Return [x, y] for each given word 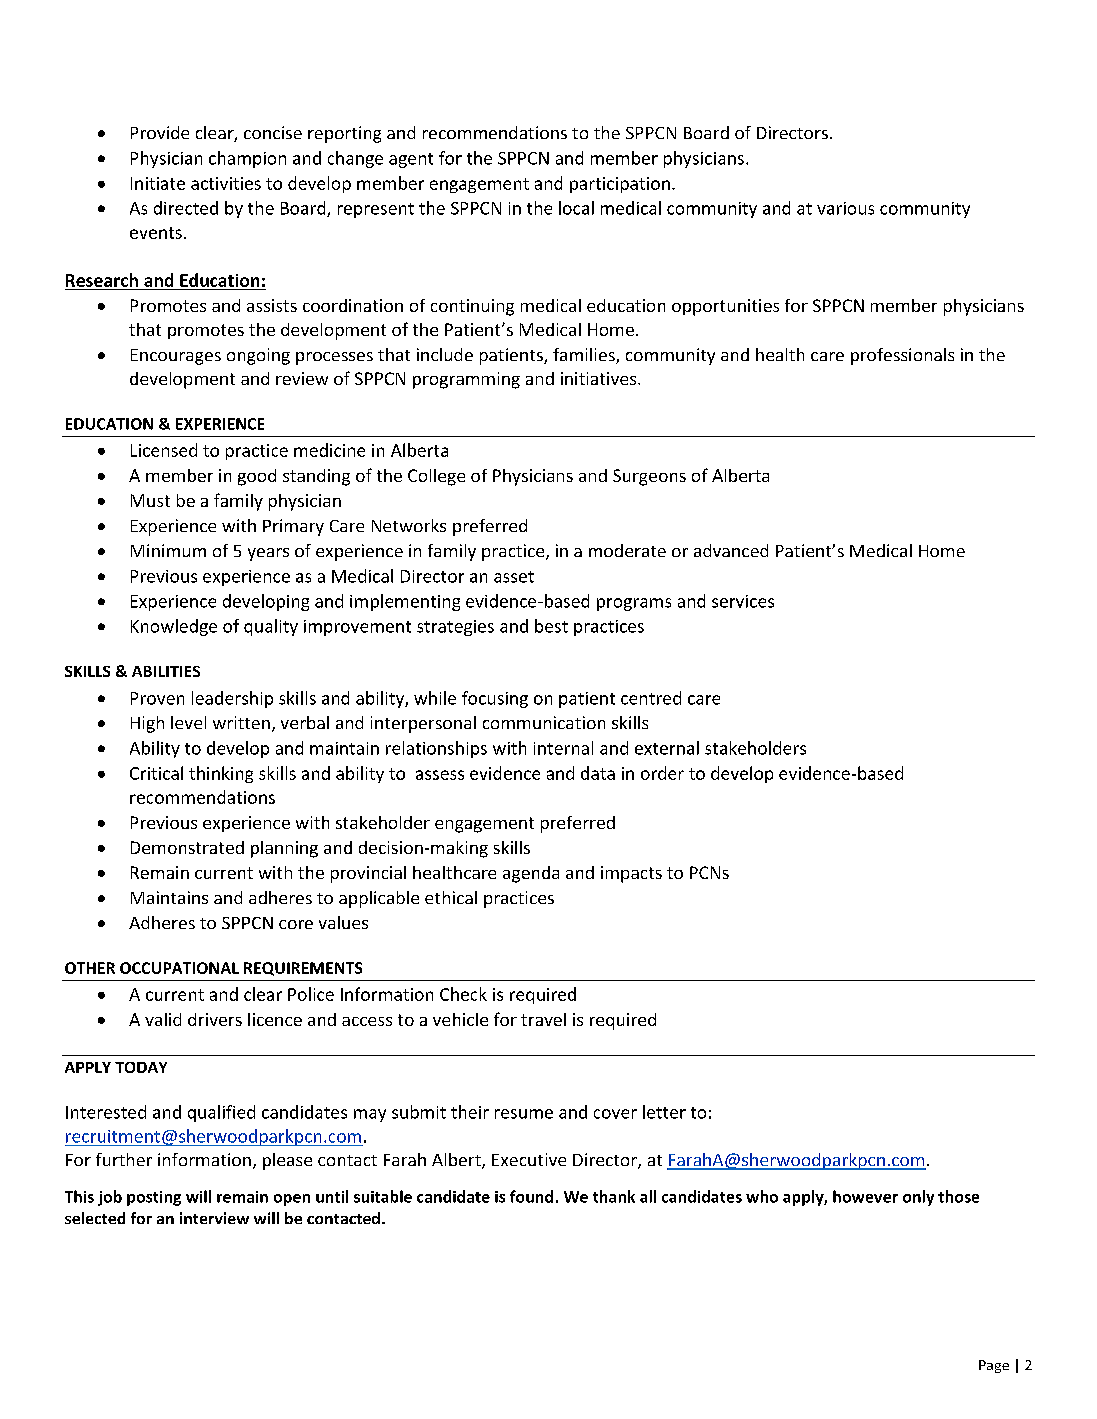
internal [563, 748]
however [865, 1196]
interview [214, 1218]
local [576, 208]
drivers [215, 1019]
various [845, 208]
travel [543, 1019]
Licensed [164, 450]
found [531, 1196]
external [667, 748]
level [188, 722]
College [436, 477]
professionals [902, 356]
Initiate [158, 183]
